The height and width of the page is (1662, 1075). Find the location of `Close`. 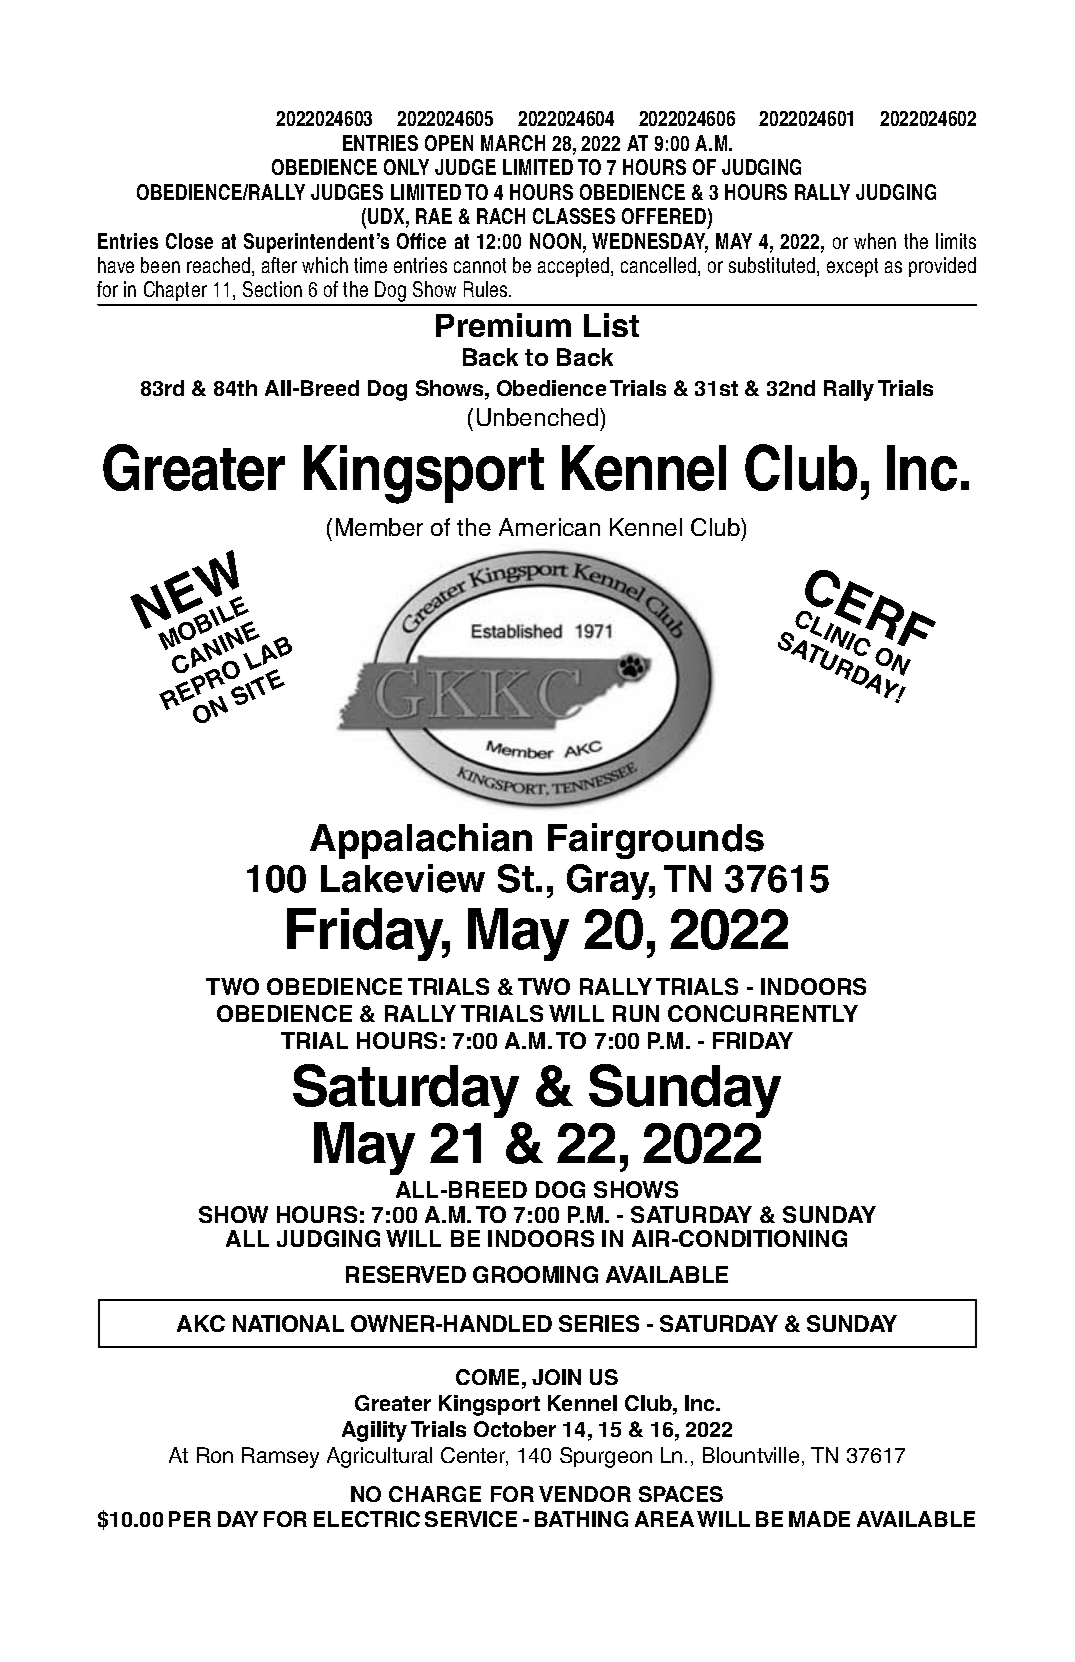

Close is located at coordinates (189, 241).
